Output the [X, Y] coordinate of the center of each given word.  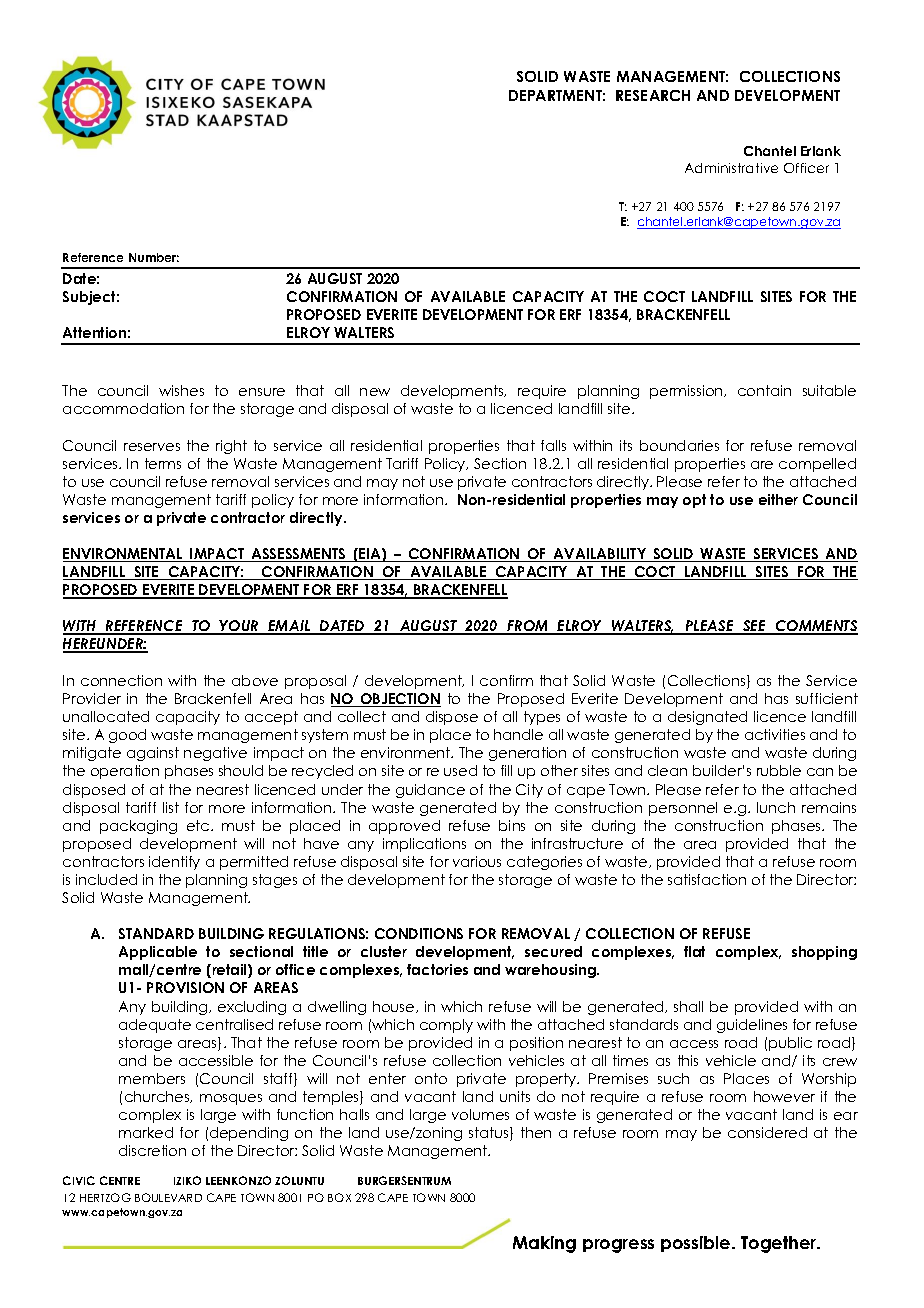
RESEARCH [653, 95]
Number [154, 257]
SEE [754, 627]
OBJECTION [399, 700]
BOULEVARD [168, 1197]
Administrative [731, 168]
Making [544, 1244]
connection [121, 680]
